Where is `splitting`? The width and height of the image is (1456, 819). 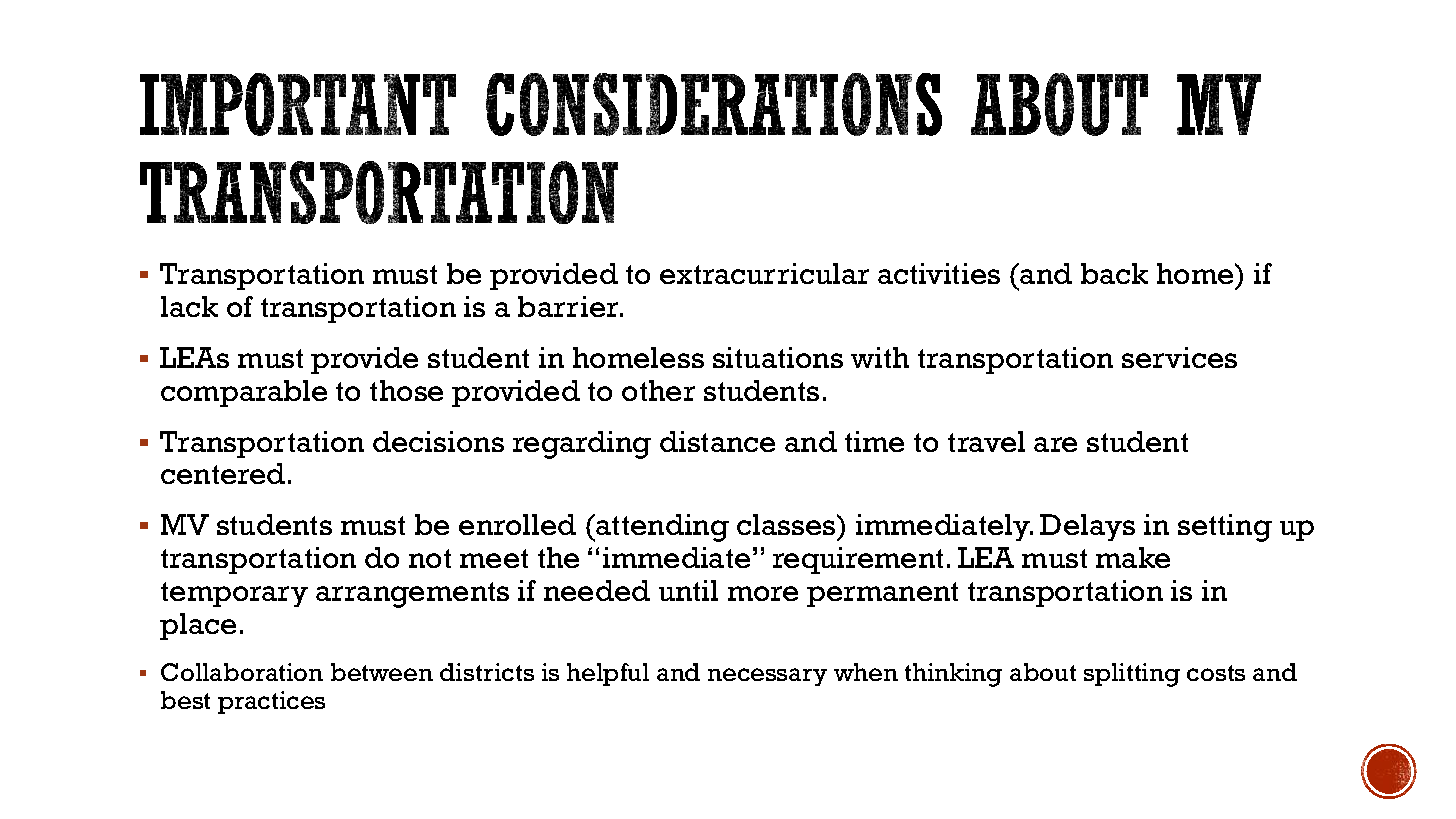
splitting is located at coordinates (1132, 675).
